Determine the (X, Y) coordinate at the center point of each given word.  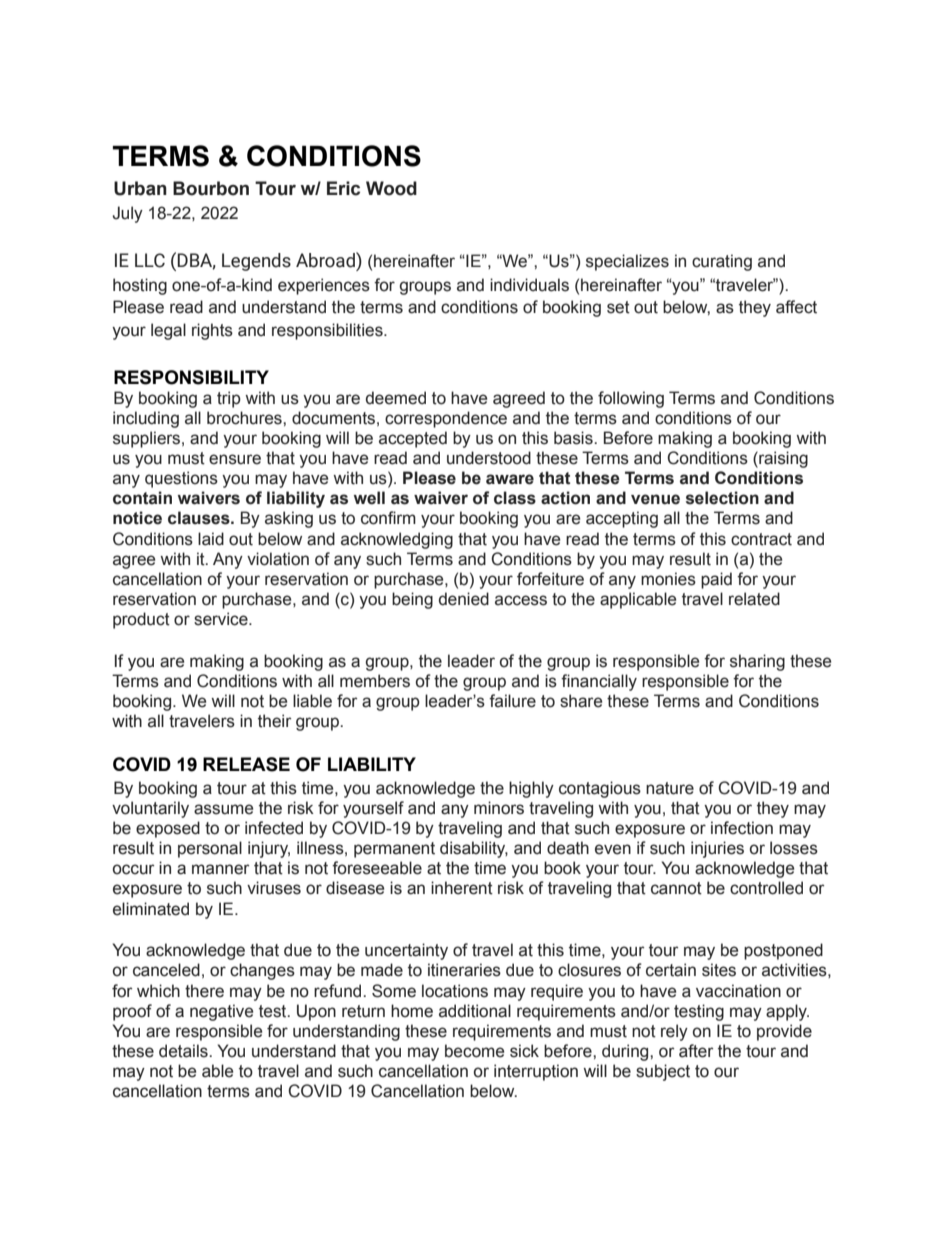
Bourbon (211, 188)
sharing (757, 662)
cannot (676, 888)
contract (761, 539)
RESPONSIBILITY (191, 377)
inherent (462, 888)
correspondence (446, 419)
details (184, 1051)
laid (211, 539)
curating (722, 262)
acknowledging (397, 540)
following (631, 399)
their (275, 721)
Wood (391, 188)
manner (221, 869)
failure (512, 701)
